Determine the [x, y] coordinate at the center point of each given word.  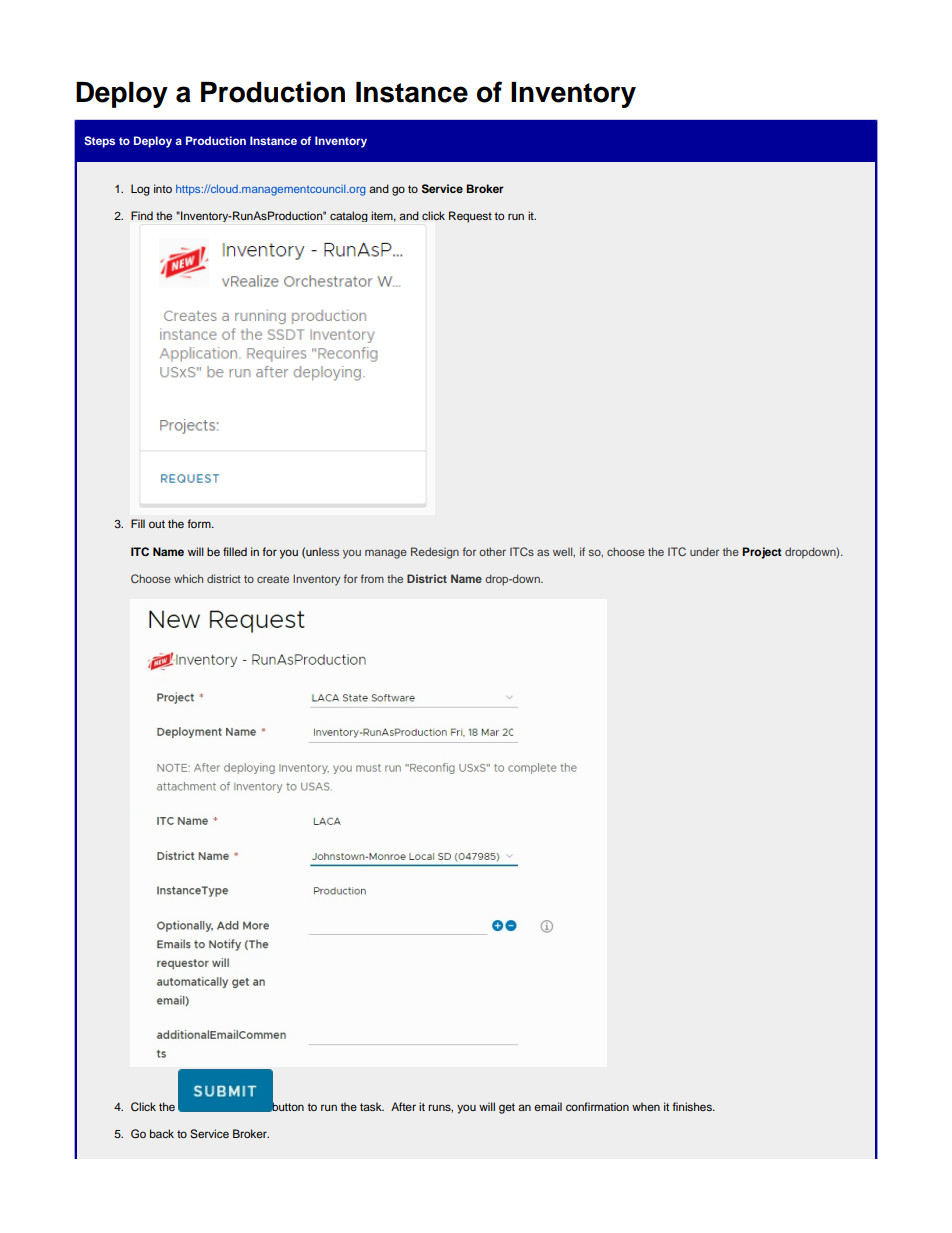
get [507, 1108]
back [162, 1133]
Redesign [435, 553]
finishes [693, 1106]
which [188, 578]
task [372, 1106]
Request [470, 217]
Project [762, 553]
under [704, 551]
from [372, 578]
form [200, 523]
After [403, 1106]
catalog [349, 216]
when [646, 1106]
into [163, 188]
